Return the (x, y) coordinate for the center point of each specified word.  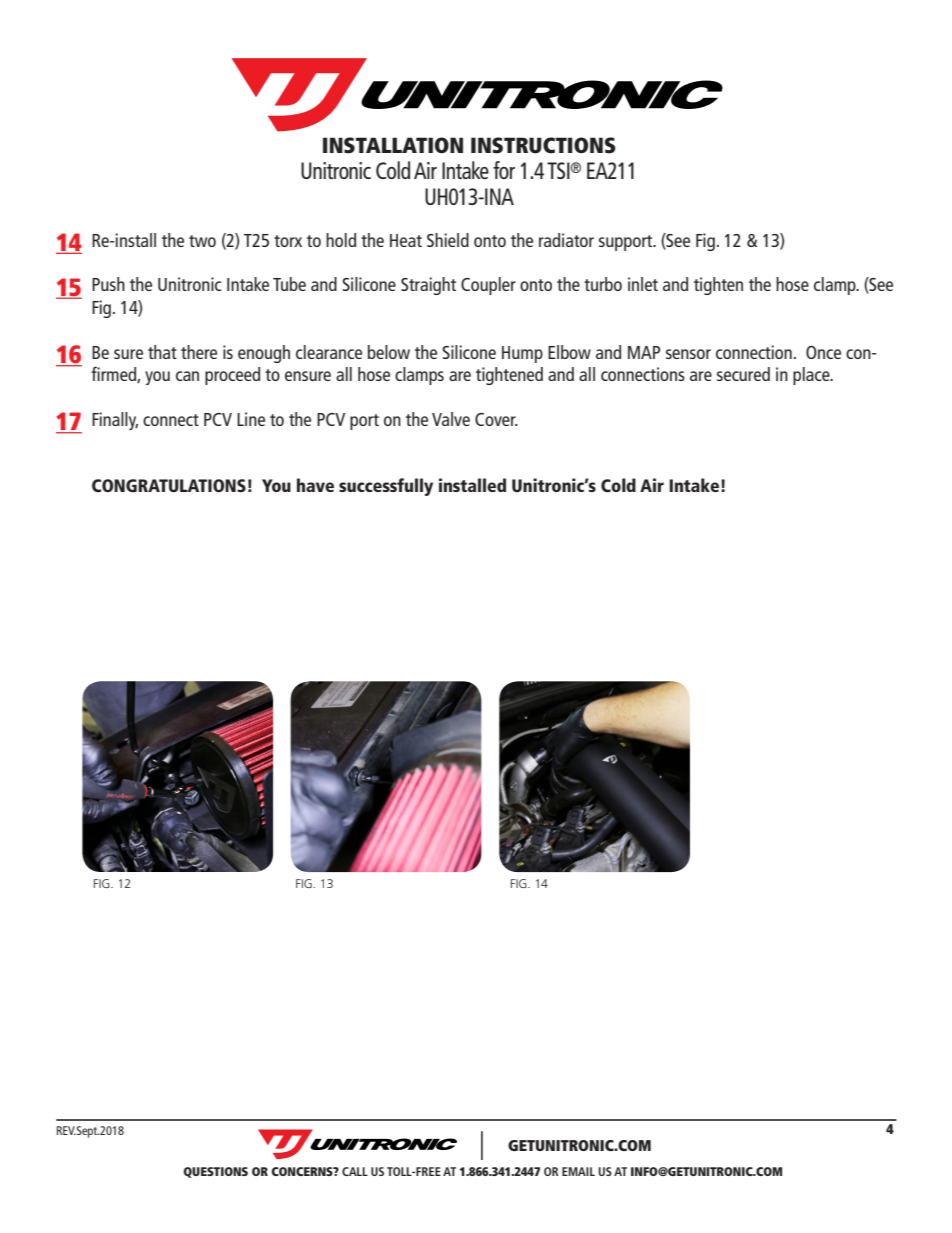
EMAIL (578, 1171)
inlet (643, 284)
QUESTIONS (215, 1172)
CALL (355, 1171)
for (504, 170)
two (202, 241)
